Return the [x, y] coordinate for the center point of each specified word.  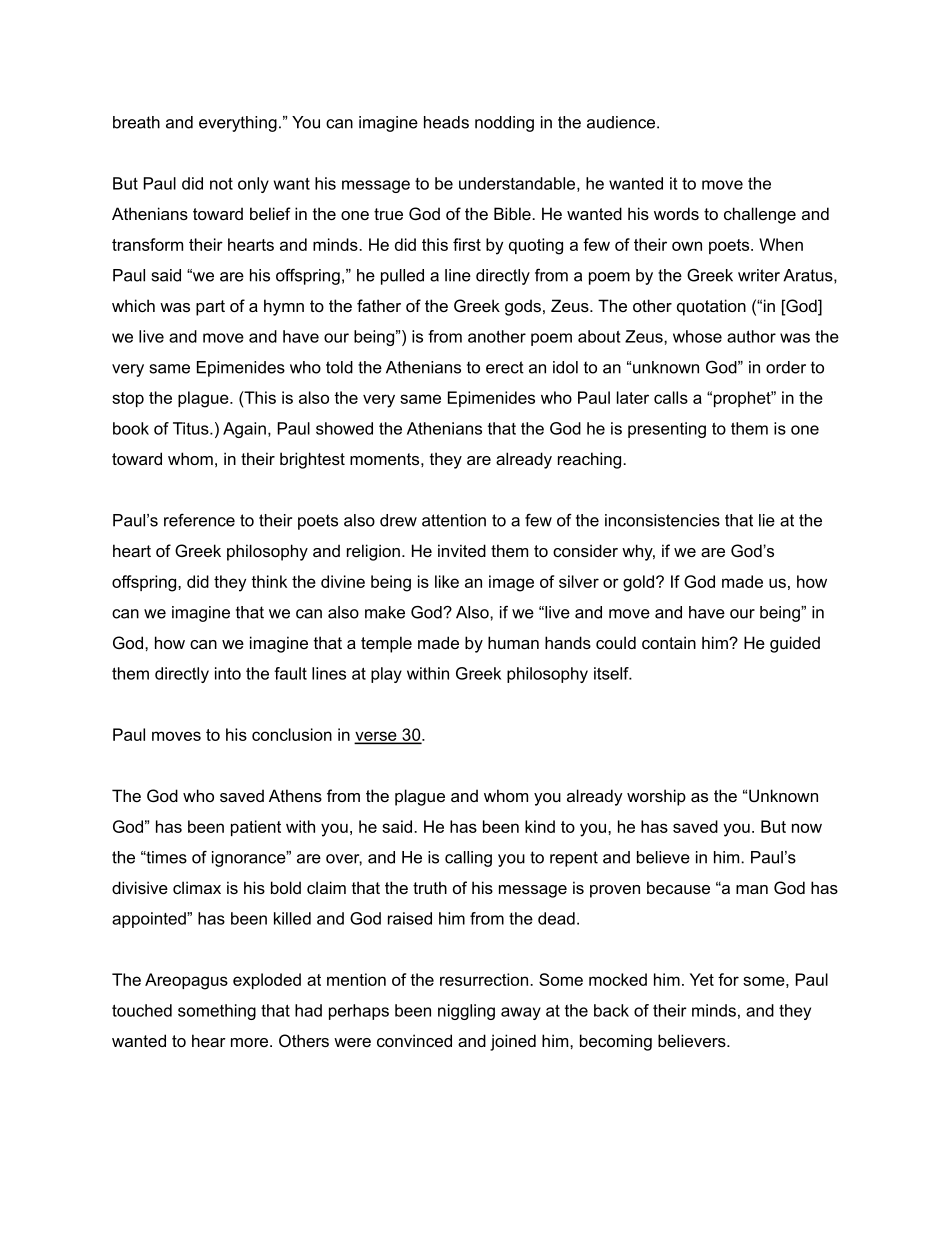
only [253, 185]
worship [656, 797]
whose [697, 336]
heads [446, 122]
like [447, 581]
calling [468, 859]
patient [256, 828]
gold [640, 583]
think [269, 581]
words [676, 213]
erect [505, 367]
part [210, 308]
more [251, 1042]
